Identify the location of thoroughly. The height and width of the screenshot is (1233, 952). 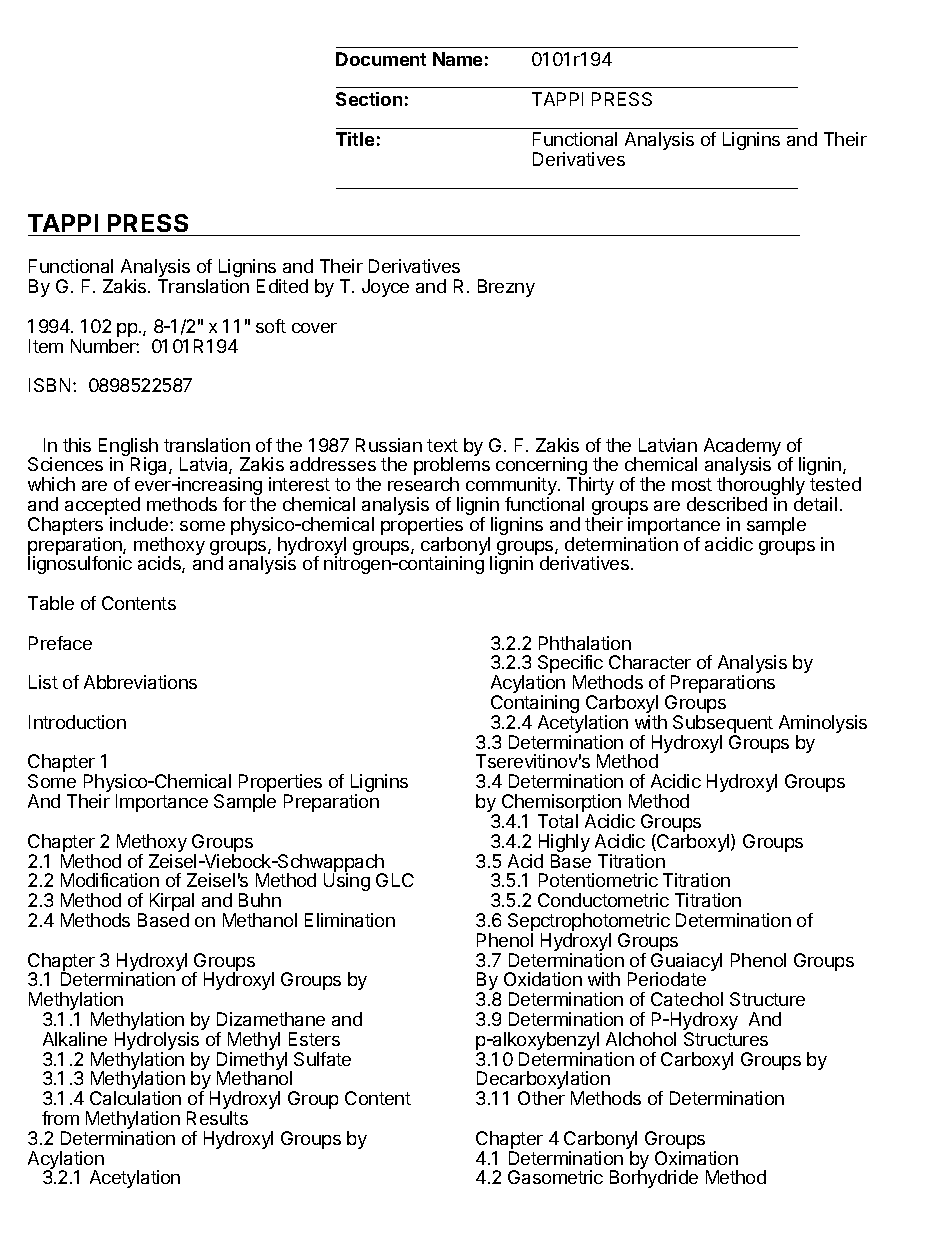
(761, 487).
